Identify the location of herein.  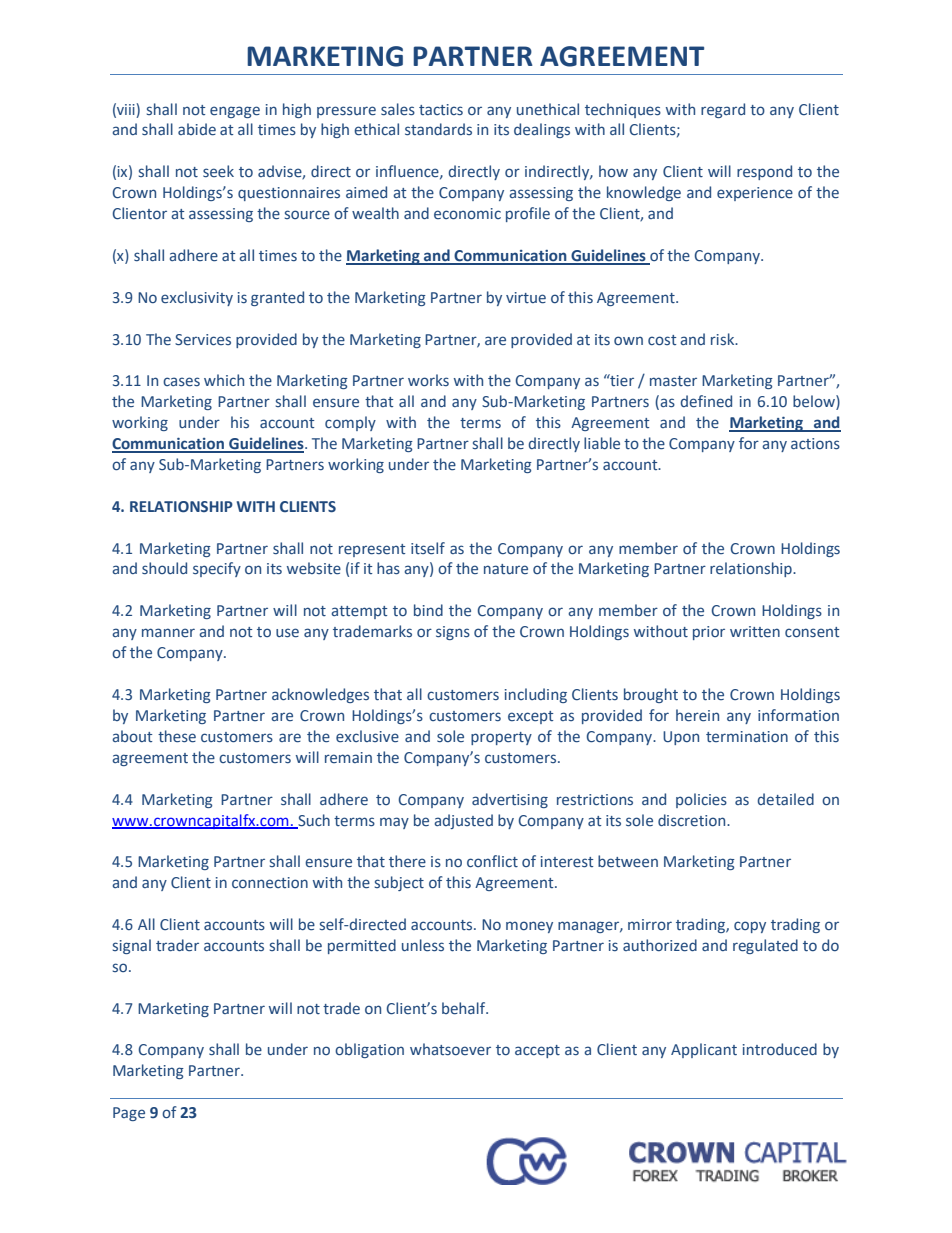
(697, 715).
